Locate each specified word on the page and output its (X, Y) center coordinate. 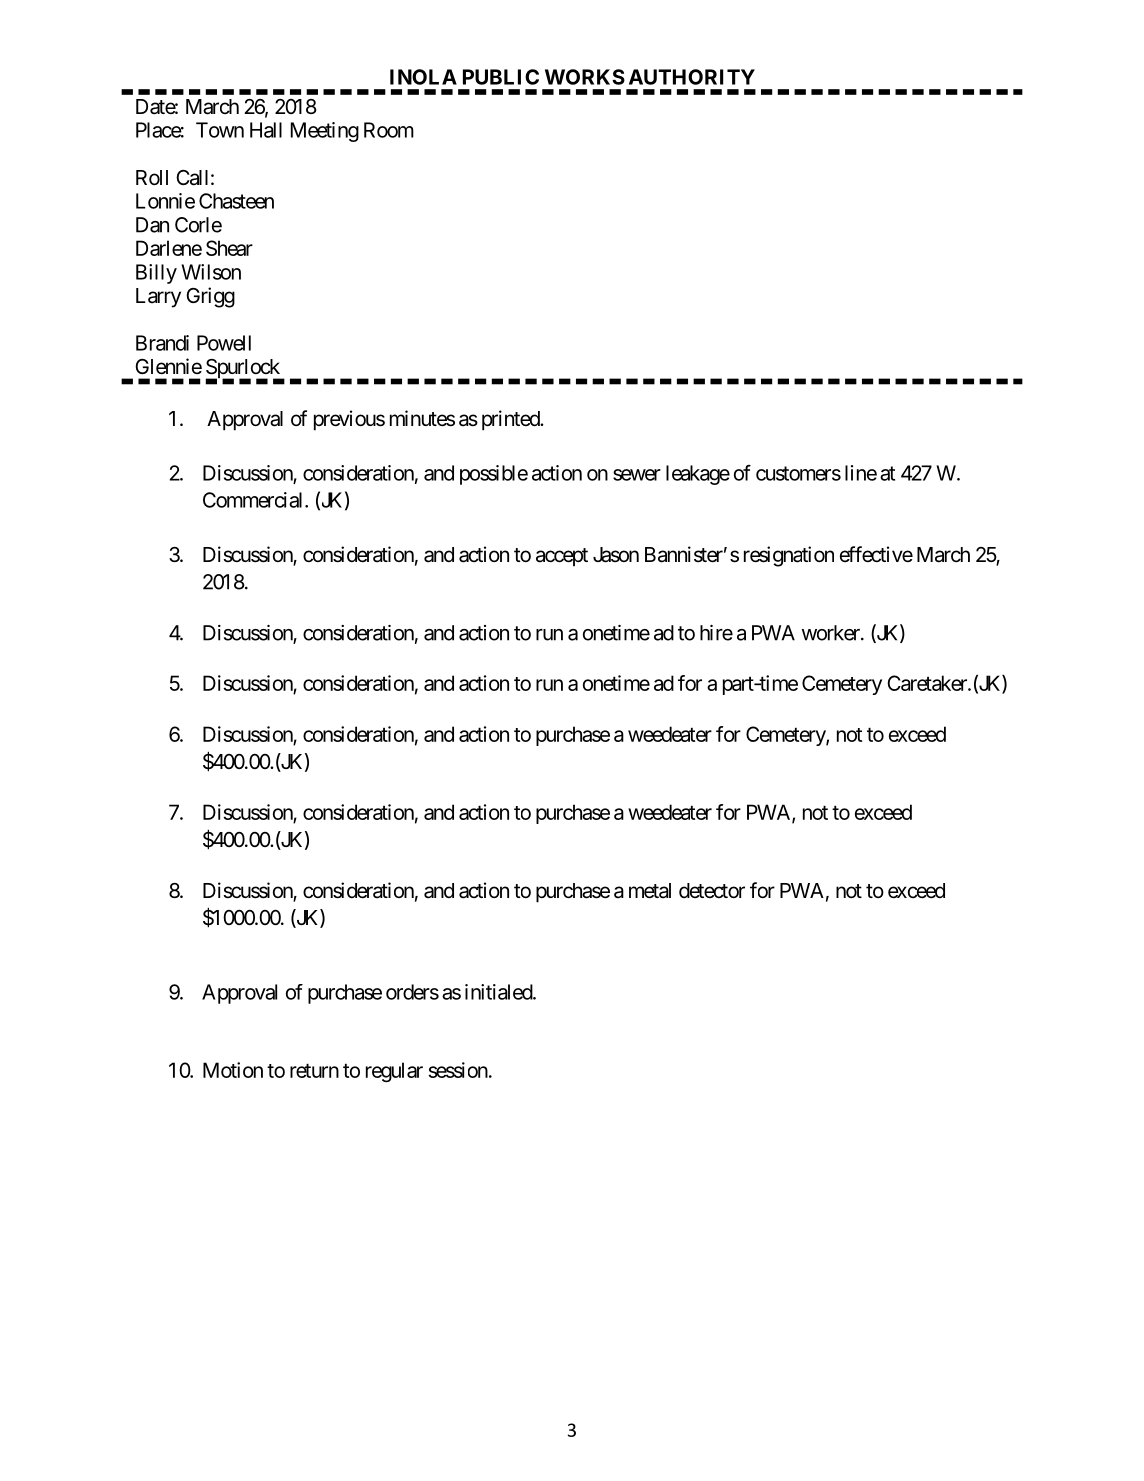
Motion (233, 1070)
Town (220, 130)
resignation (789, 556)
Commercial (254, 500)
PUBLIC (501, 77)
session (458, 1070)
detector (712, 890)
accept (562, 557)
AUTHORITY (692, 77)
